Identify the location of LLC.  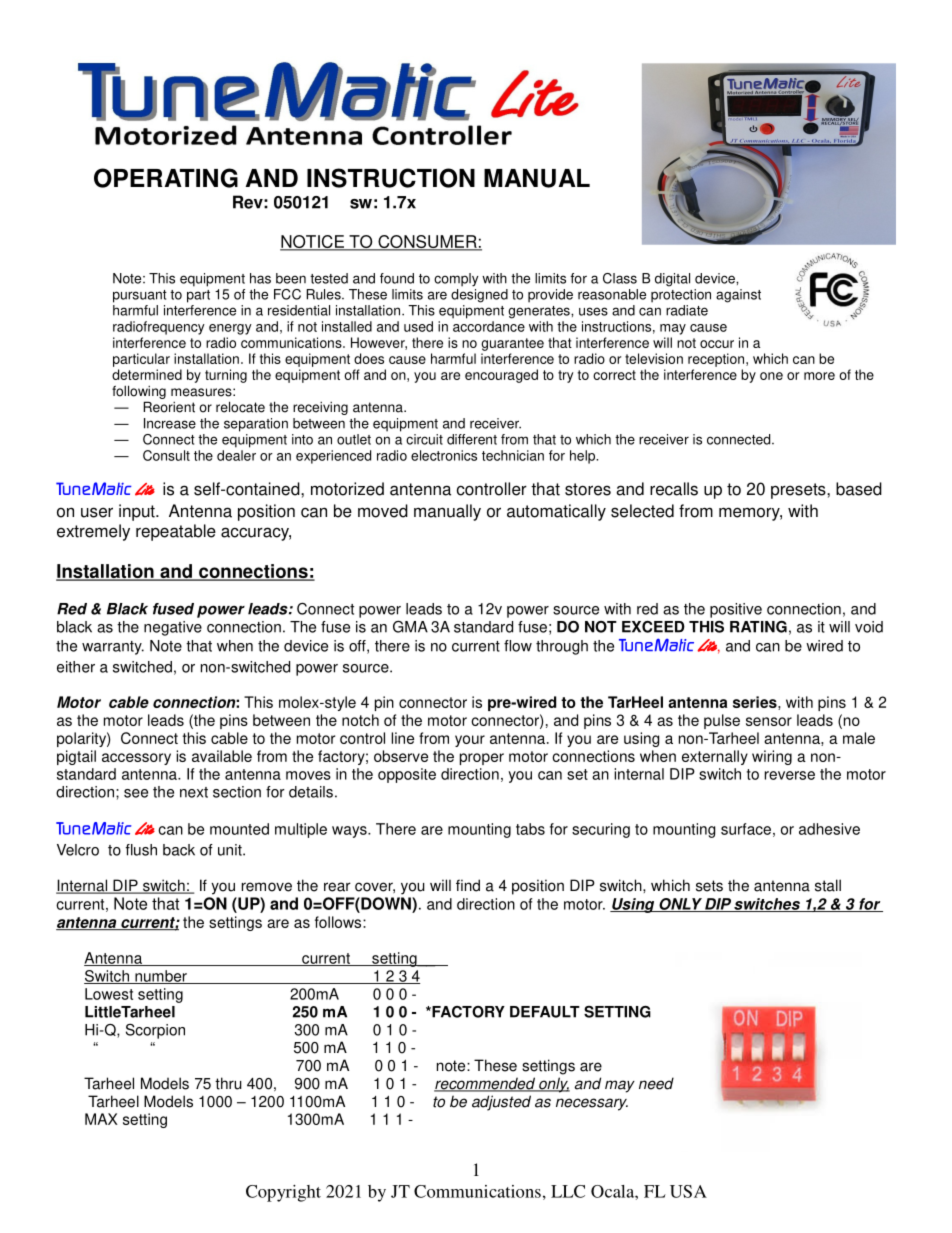
(568, 1191).
